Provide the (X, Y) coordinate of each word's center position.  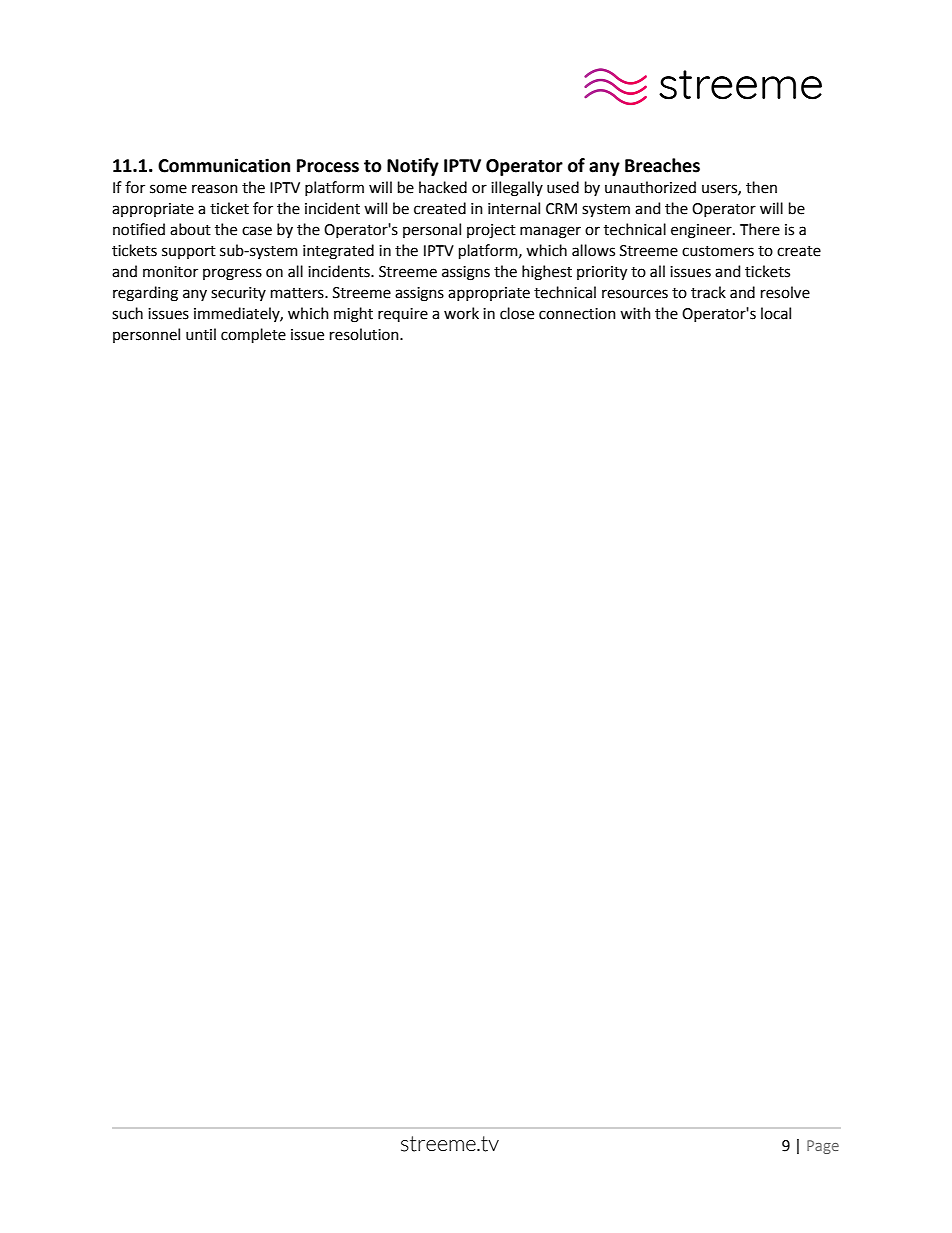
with (635, 313)
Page (823, 1147)
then (761, 187)
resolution (365, 334)
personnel (146, 335)
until (201, 334)
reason (215, 189)
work (461, 313)
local (776, 313)
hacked (443, 187)
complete (253, 335)
